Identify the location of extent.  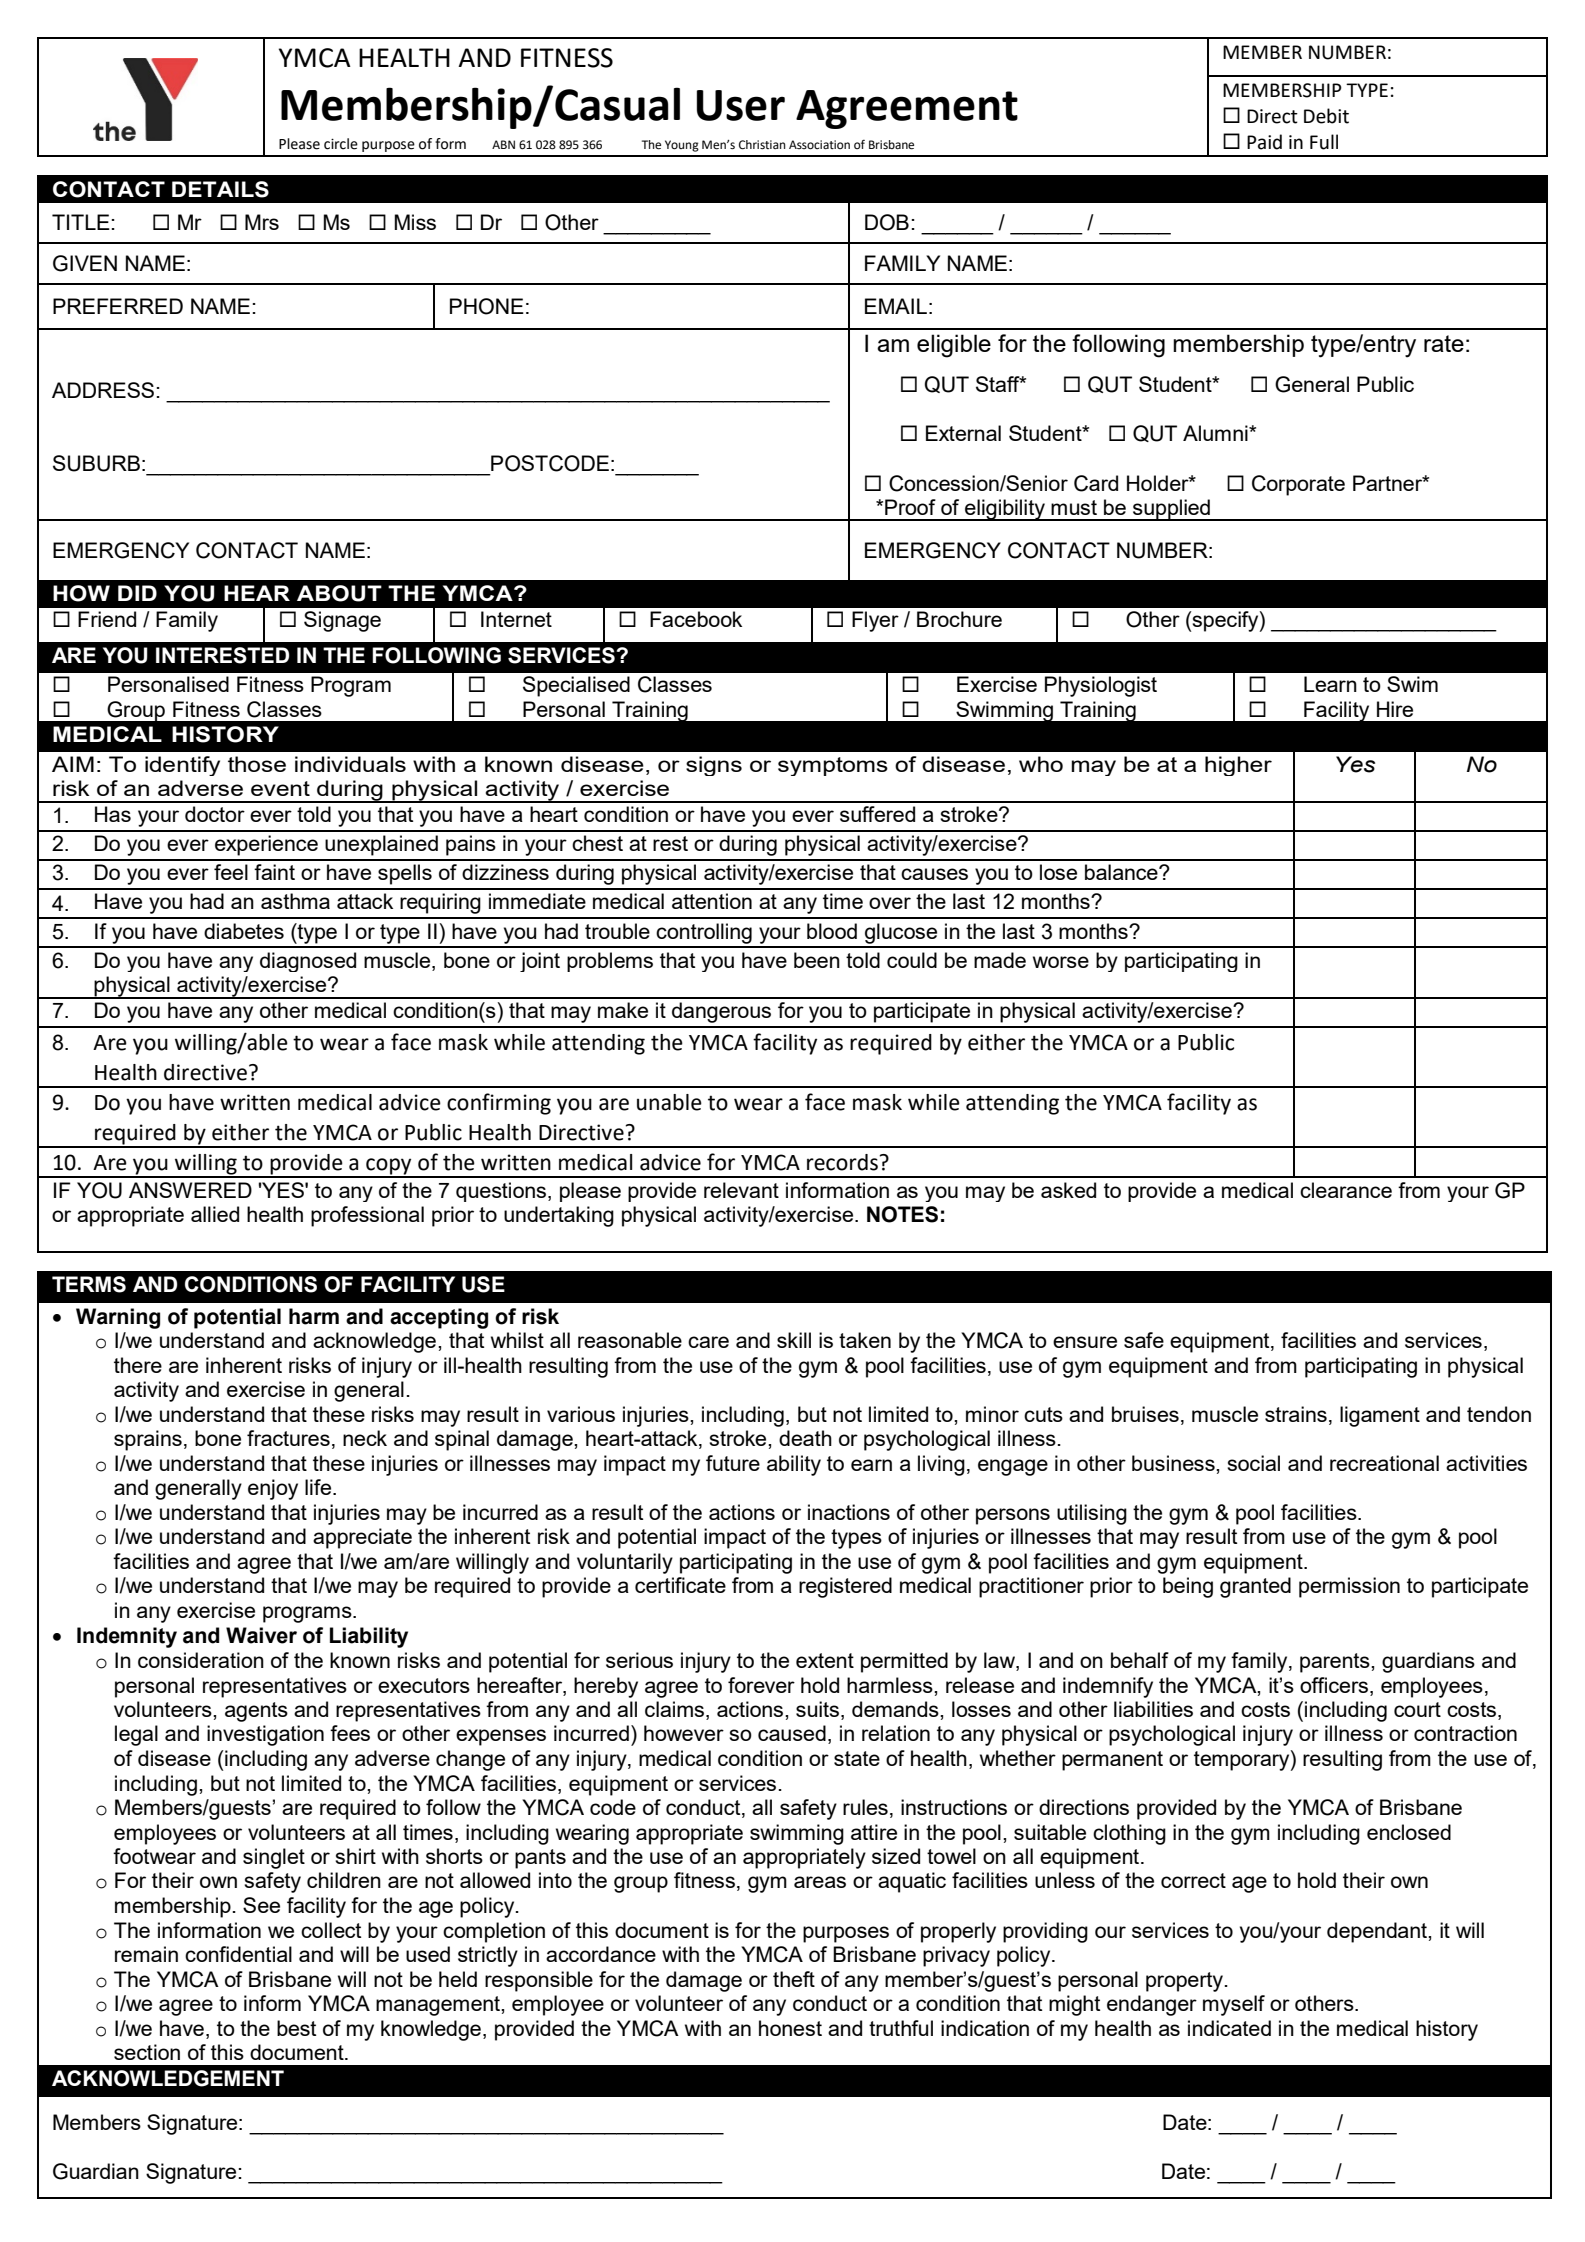
(825, 1660).
